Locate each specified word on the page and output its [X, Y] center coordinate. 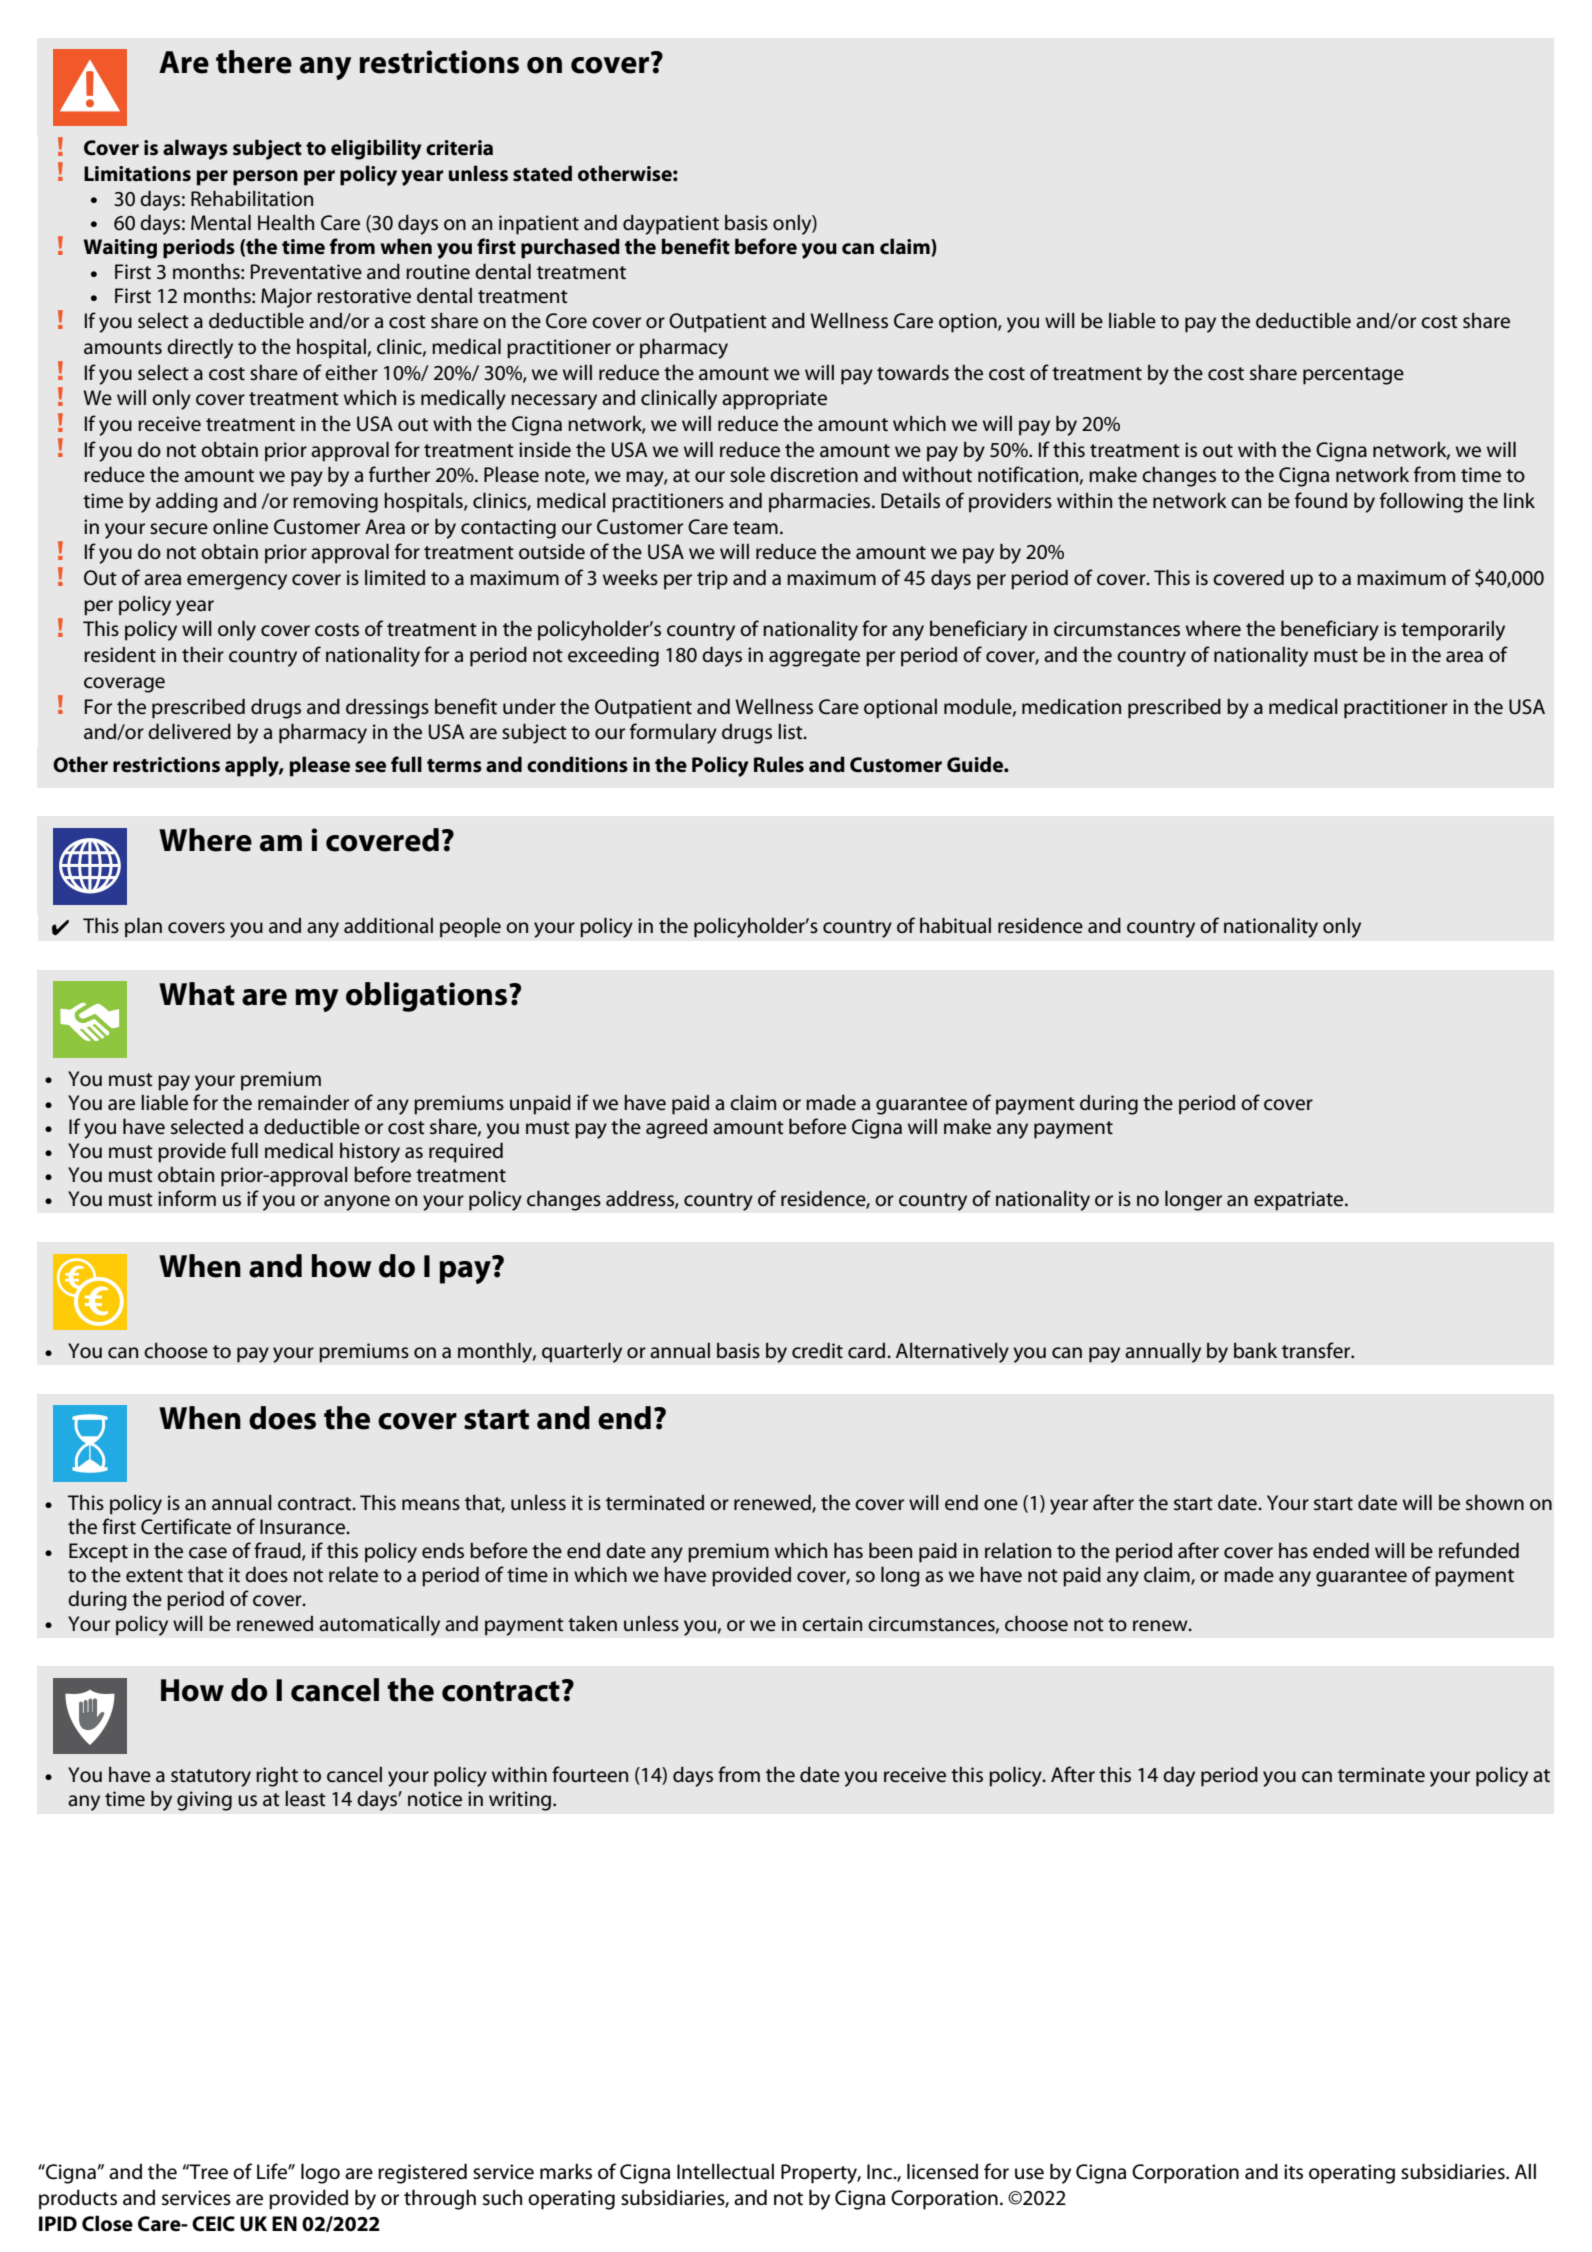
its [1293, 2172]
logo [320, 2173]
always [195, 149]
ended [1341, 1550]
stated [542, 173]
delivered [189, 731]
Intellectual [725, 2171]
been [890, 1550]
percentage [1353, 376]
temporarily [1453, 631]
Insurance [303, 1527]
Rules [779, 764]
